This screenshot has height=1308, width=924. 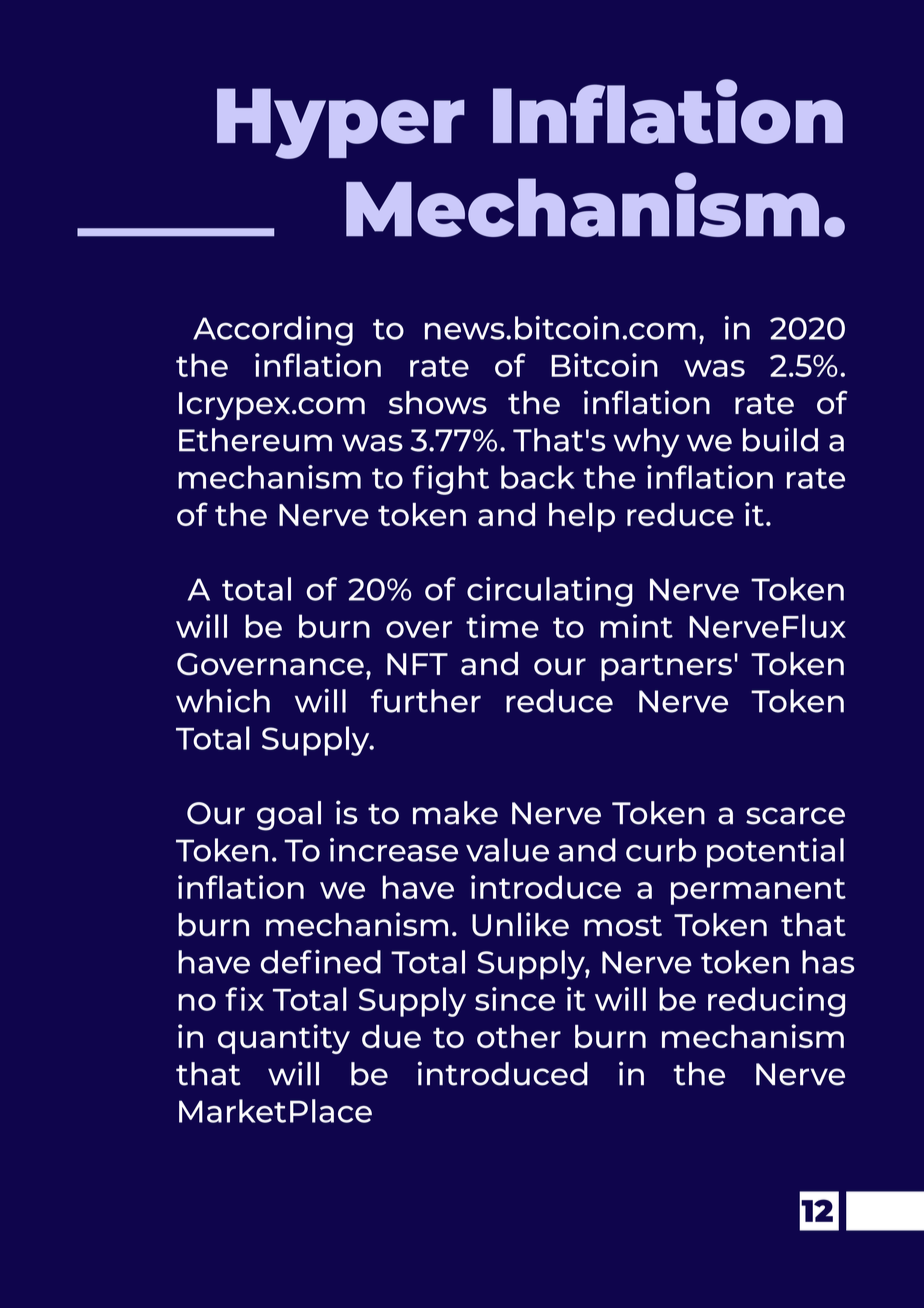 I want to click on shows, so click(x=438, y=402).
